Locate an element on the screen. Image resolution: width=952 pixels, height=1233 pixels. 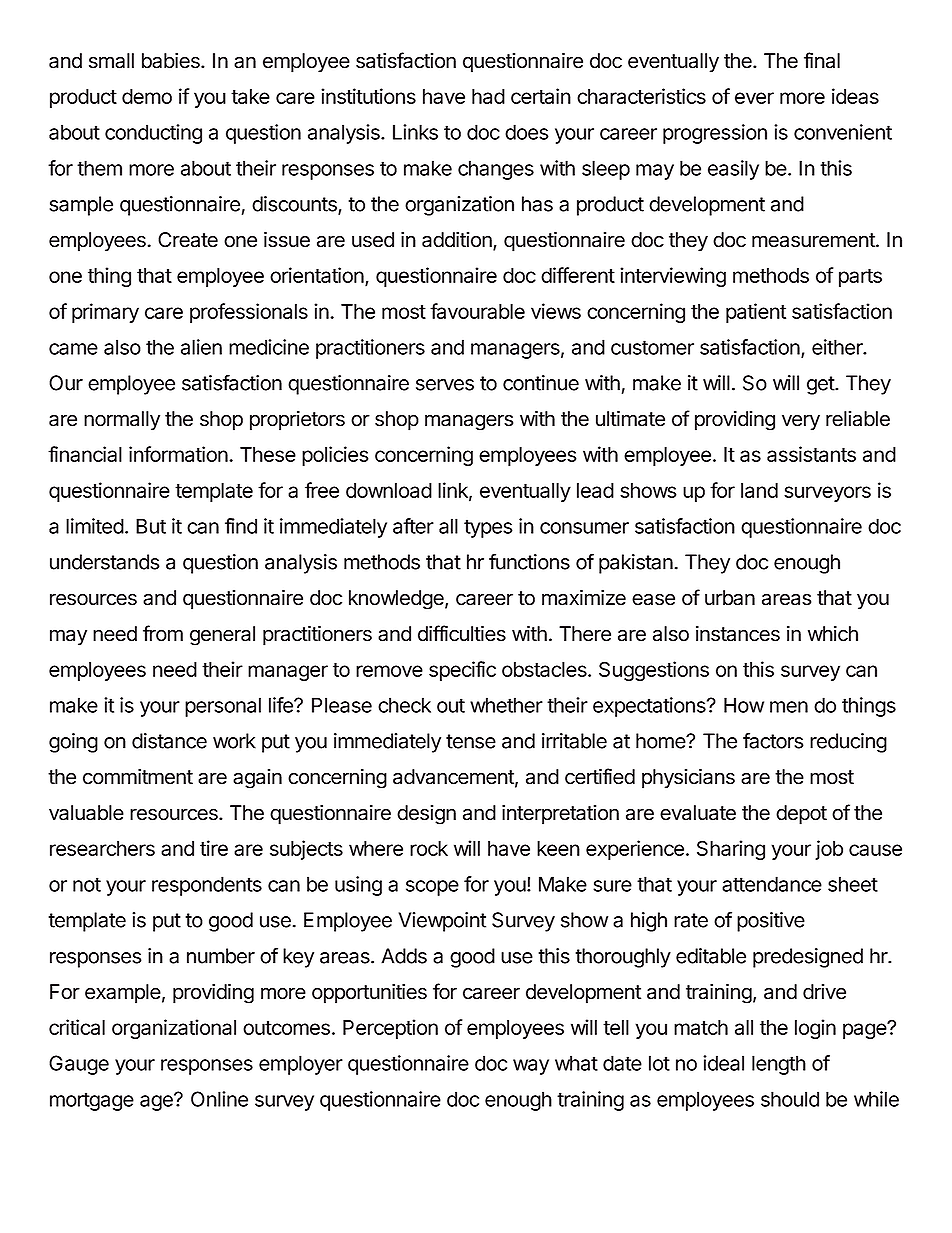
demo is located at coordinates (147, 96).
